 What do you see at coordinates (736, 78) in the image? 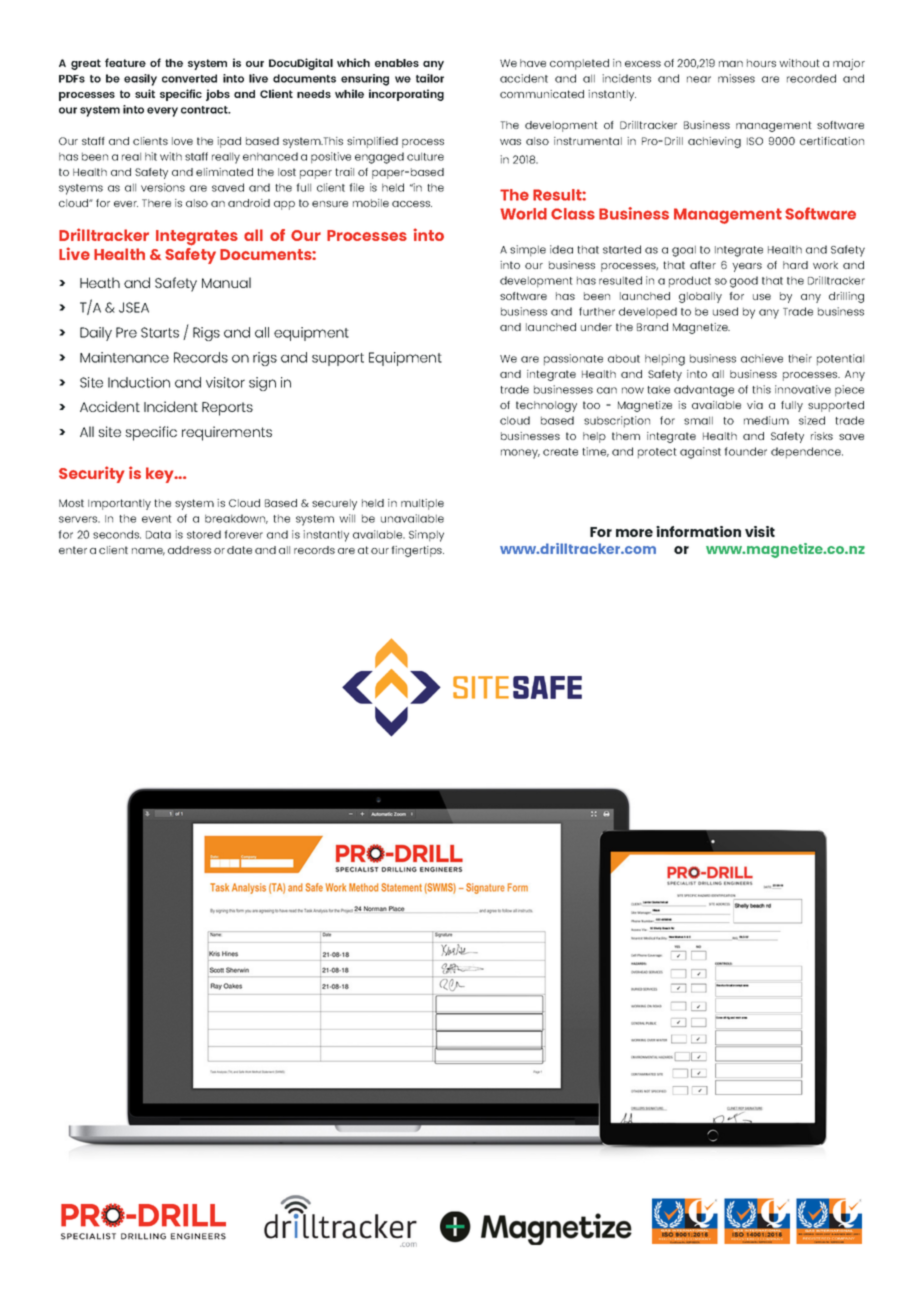
I see `misses` at bounding box center [736, 78].
